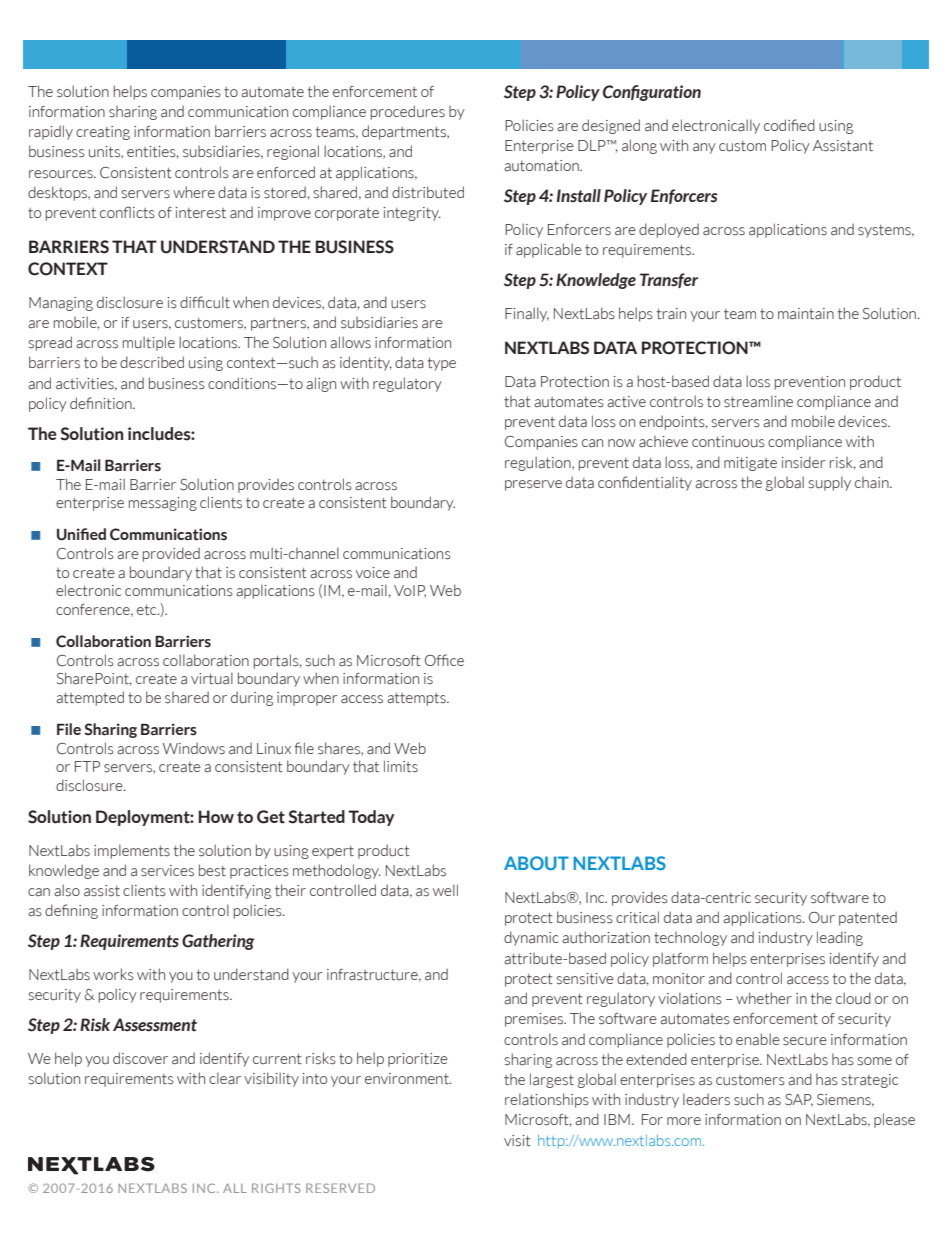 This screenshot has width=952, height=1233. What do you see at coordinates (789, 125) in the screenshot?
I see `codified` at bounding box center [789, 125].
